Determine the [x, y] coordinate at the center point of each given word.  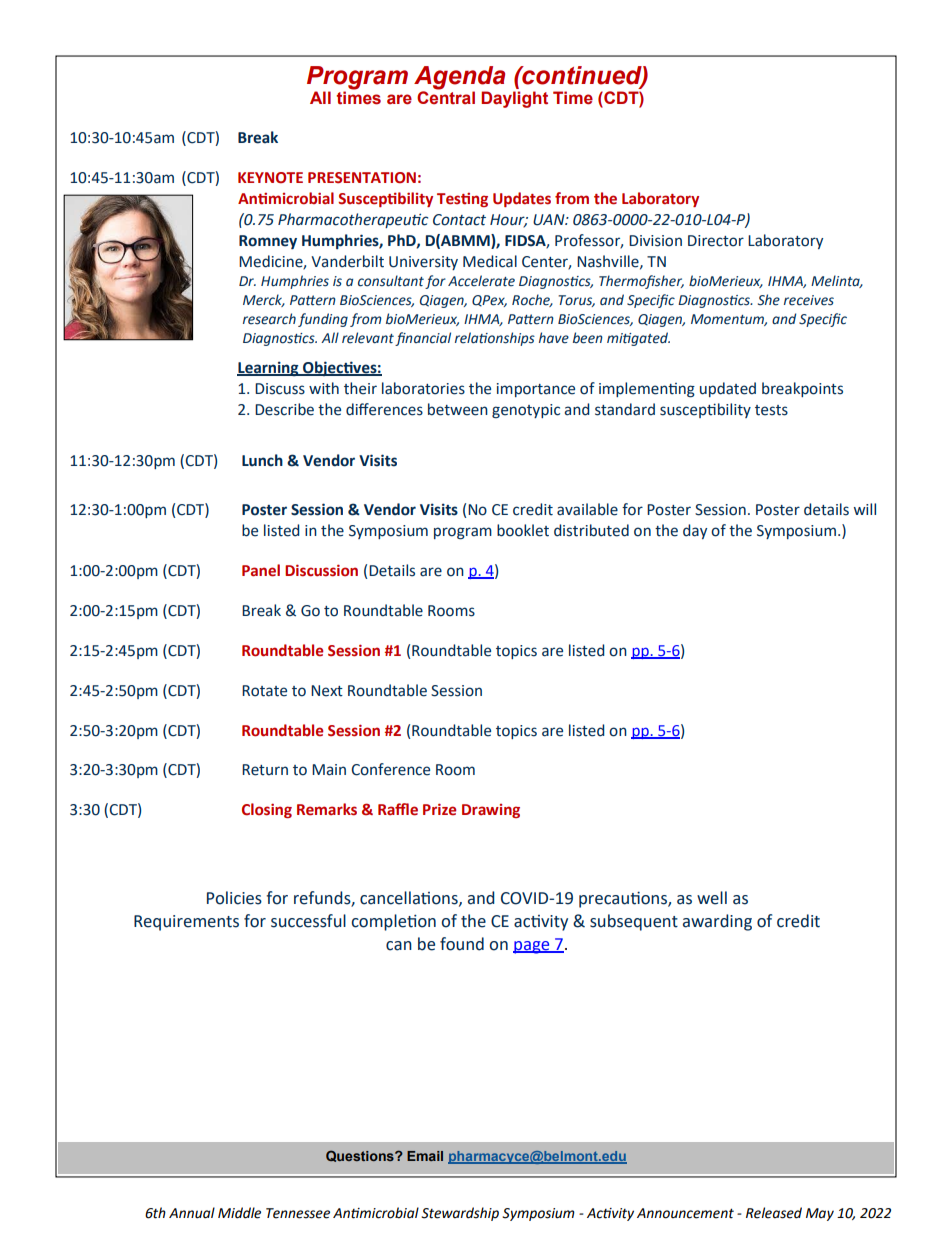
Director [716, 241]
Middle [239, 1213]
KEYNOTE [270, 178]
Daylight [514, 99]
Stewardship [460, 1214]
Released [774, 1213]
